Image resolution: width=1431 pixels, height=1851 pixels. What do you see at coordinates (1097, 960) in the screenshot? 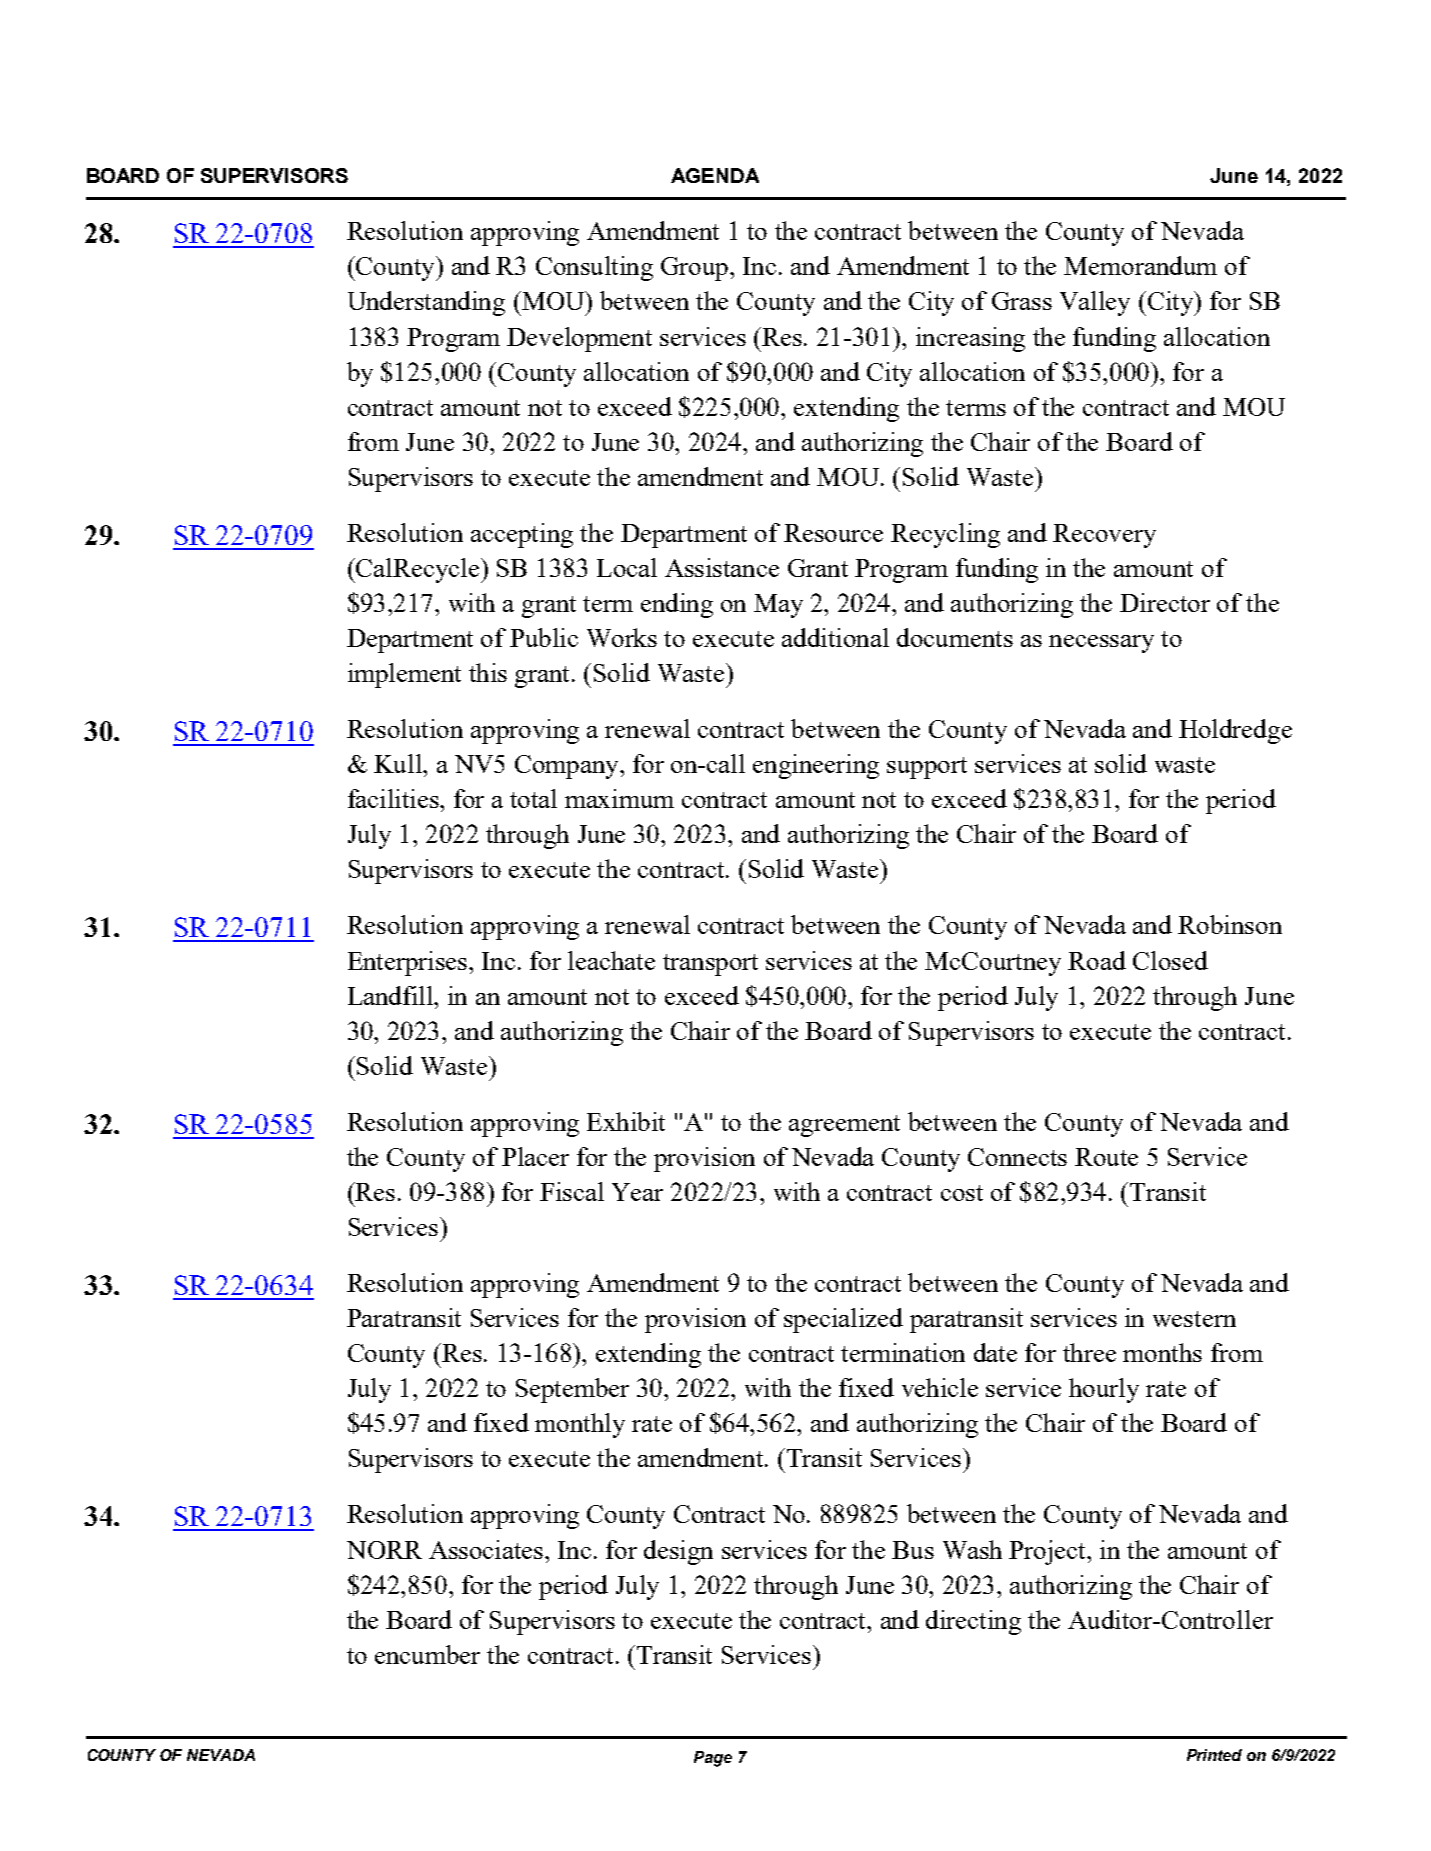
I see `Road` at bounding box center [1097, 960].
